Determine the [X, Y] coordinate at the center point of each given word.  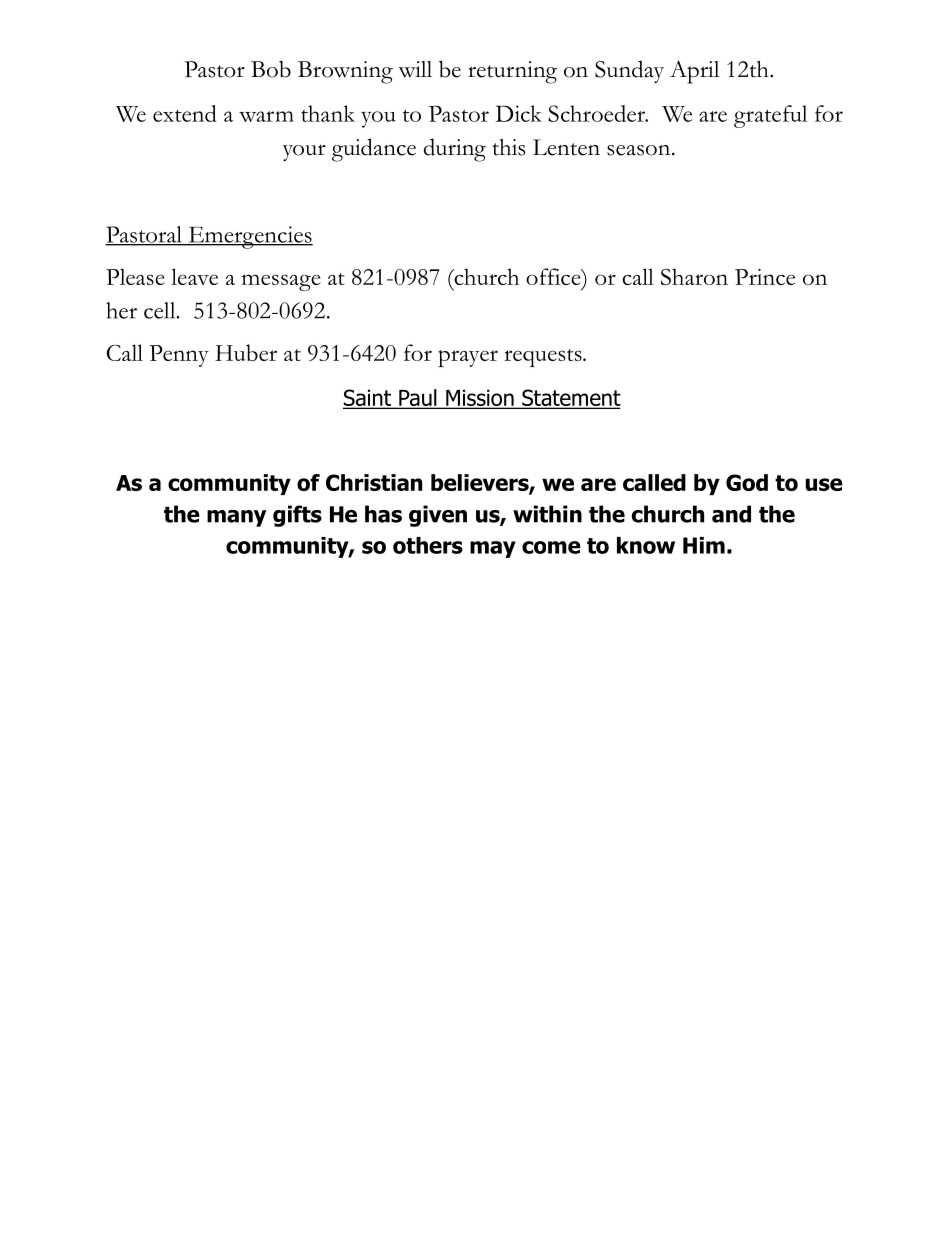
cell [161, 310]
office [554, 276]
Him [704, 545]
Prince [765, 277]
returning [512, 72]
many [236, 518]
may [493, 549]
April [694, 72]
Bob [271, 69]
